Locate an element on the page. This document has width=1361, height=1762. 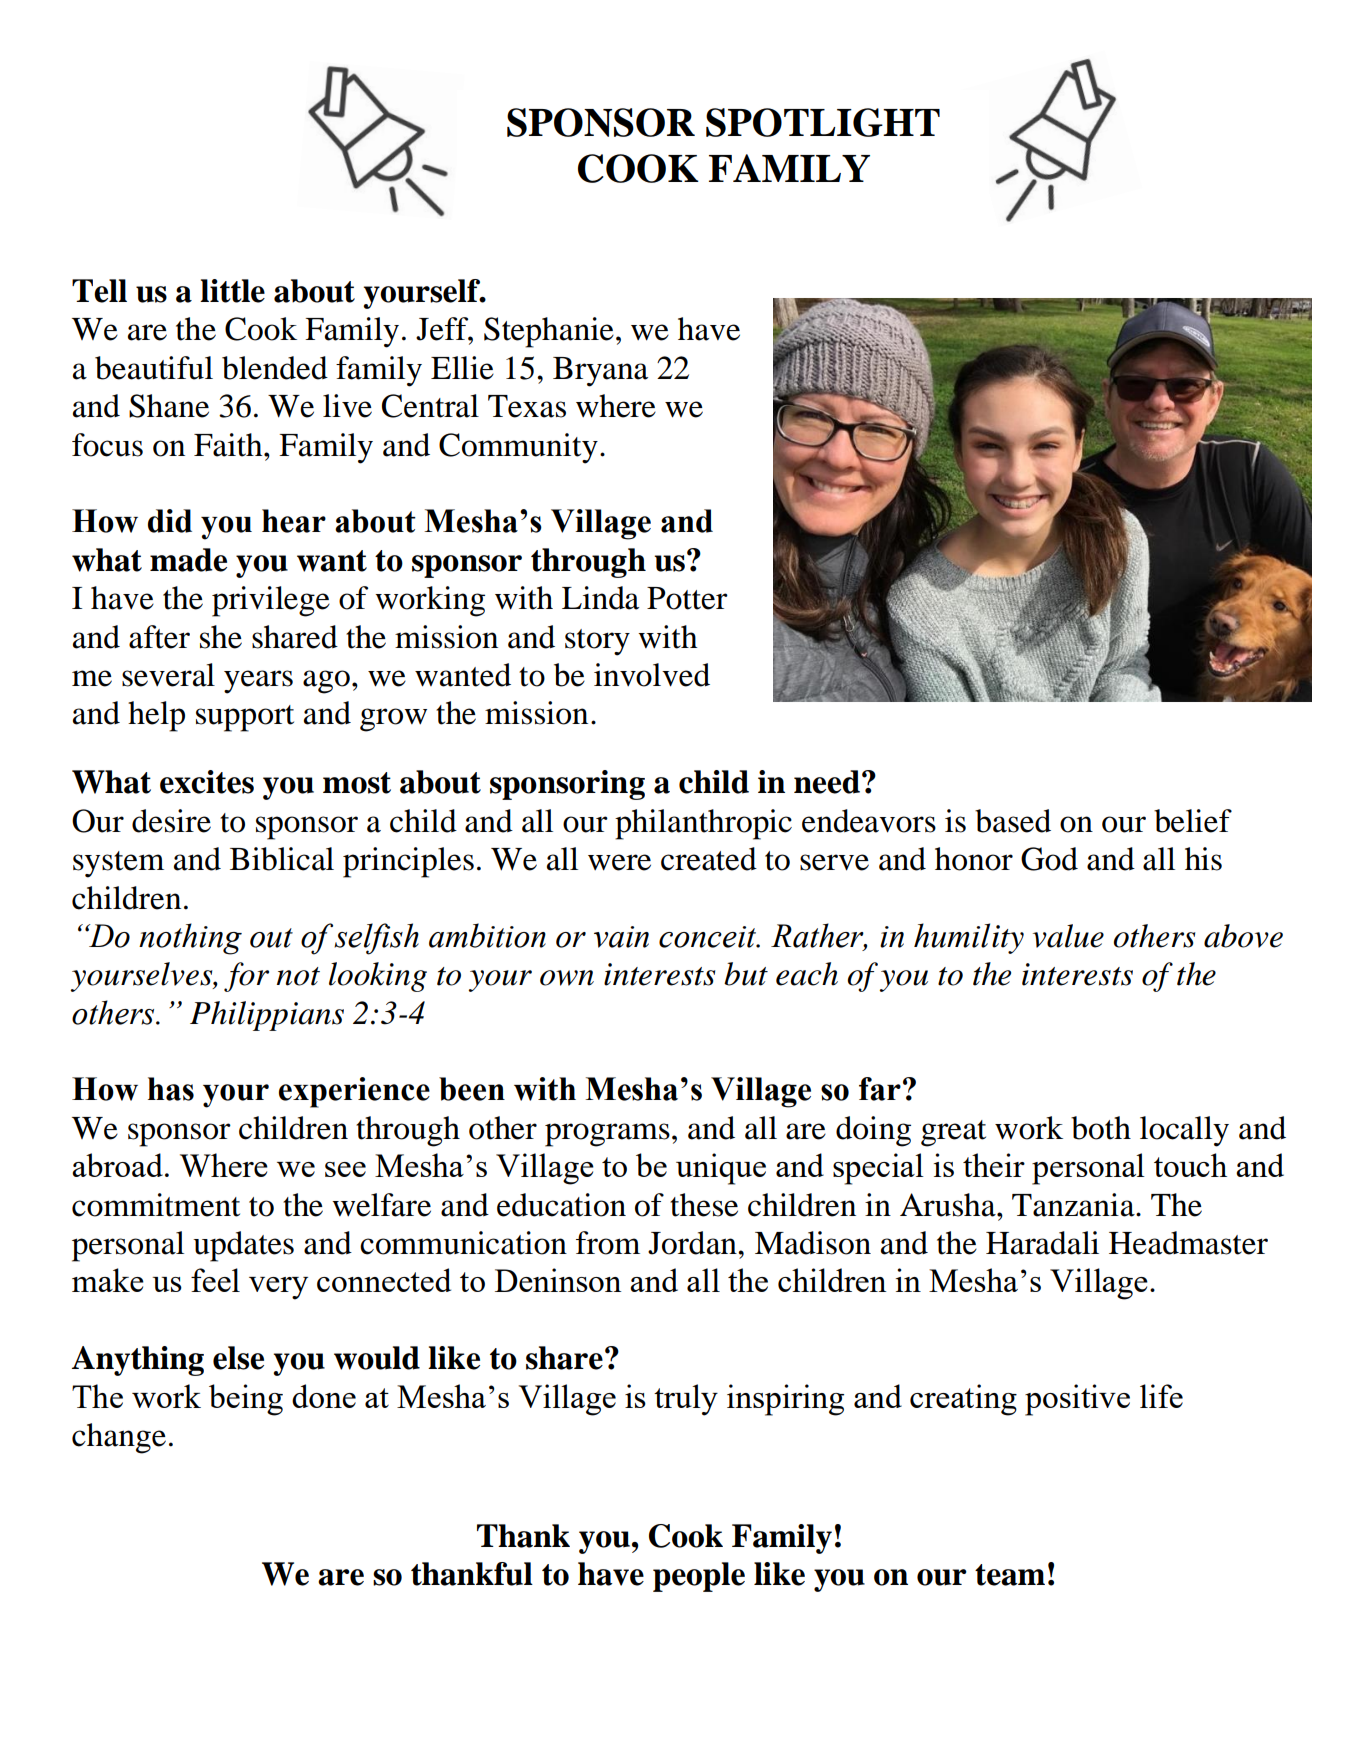
Stephanie is located at coordinates (549, 332).
